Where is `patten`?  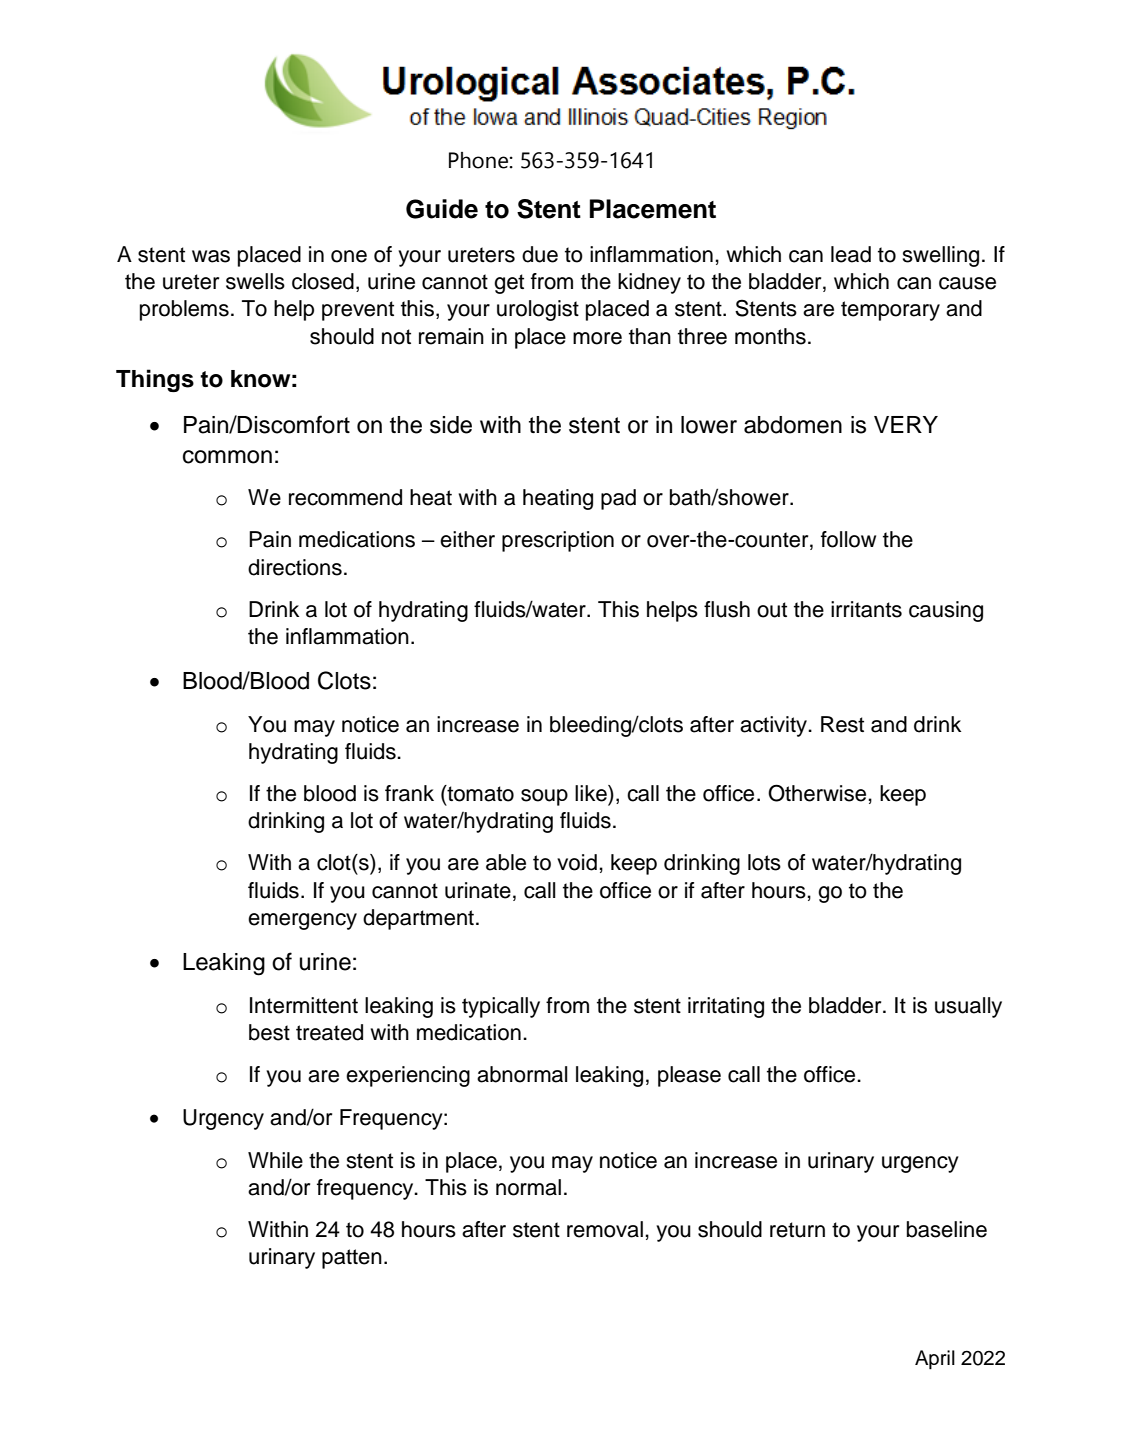
patten is located at coordinates (352, 1259).
